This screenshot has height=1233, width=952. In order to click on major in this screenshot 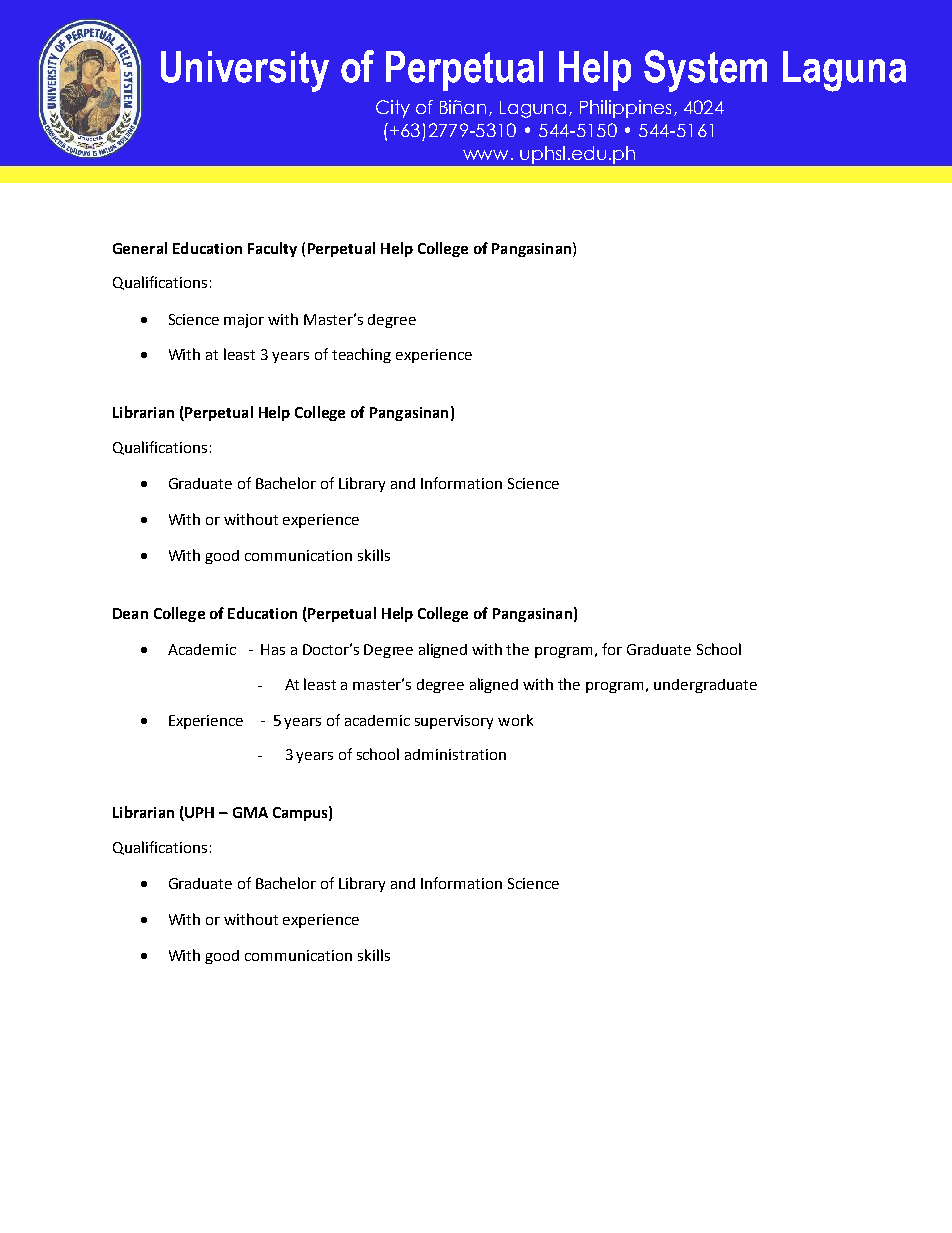, I will do `click(244, 321)`.
